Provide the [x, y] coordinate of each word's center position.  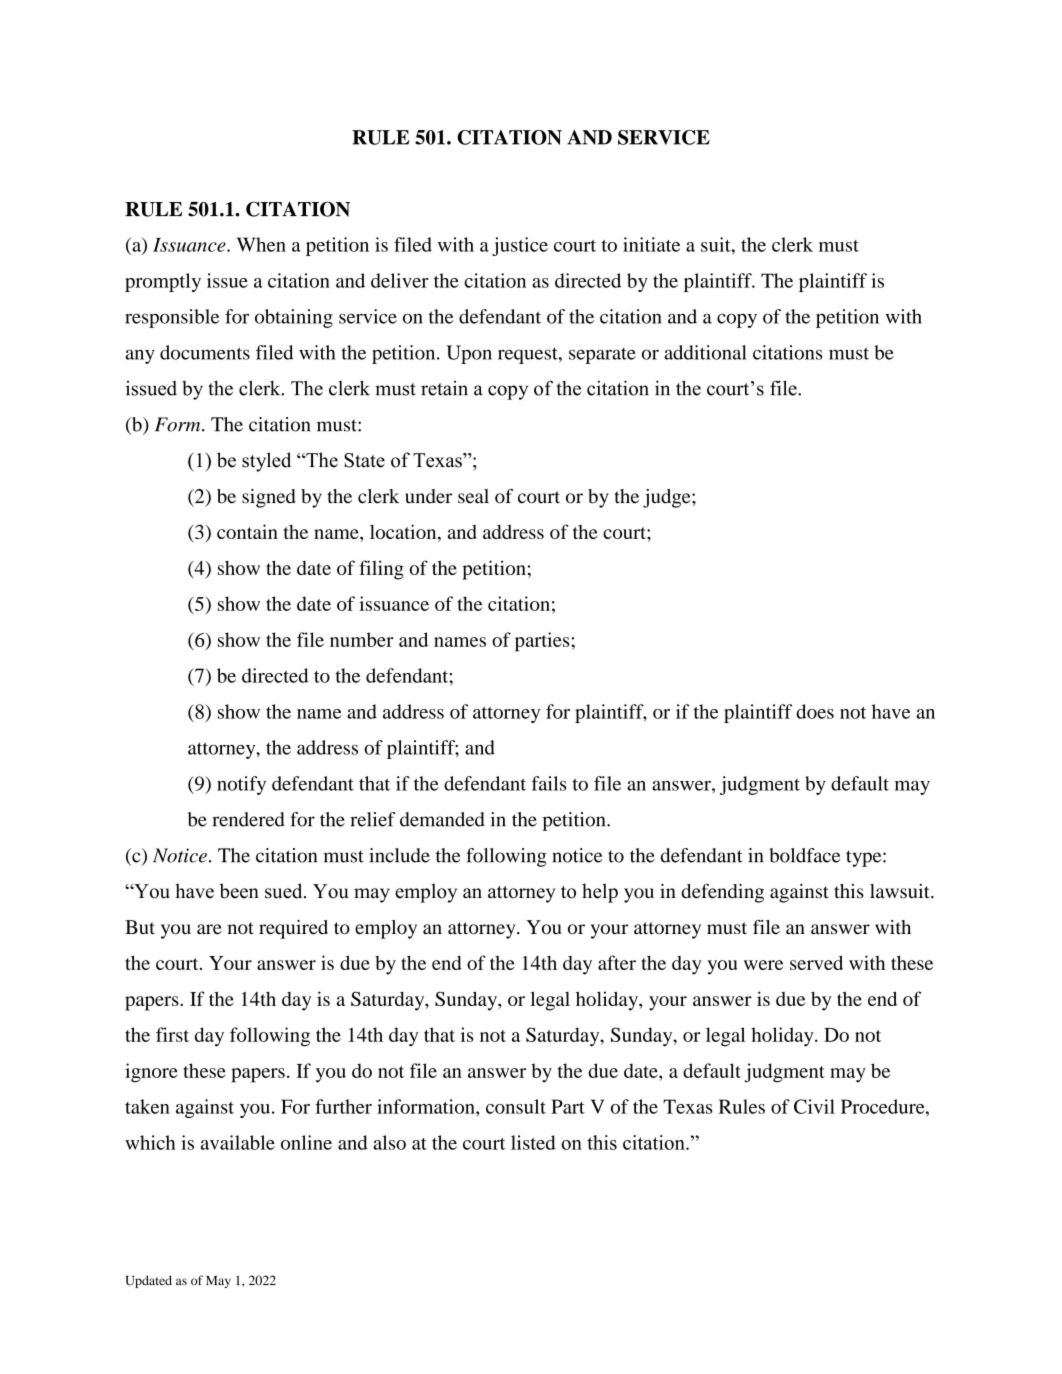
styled [266, 462]
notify [241, 785]
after [617, 962]
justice [520, 246]
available [238, 1142]
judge [668, 498]
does [815, 711]
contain [247, 531]
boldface [805, 855]
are [209, 929]
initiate [651, 244]
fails [548, 783]
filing [381, 570]
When [261, 244]
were [763, 965]
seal [473, 496]
